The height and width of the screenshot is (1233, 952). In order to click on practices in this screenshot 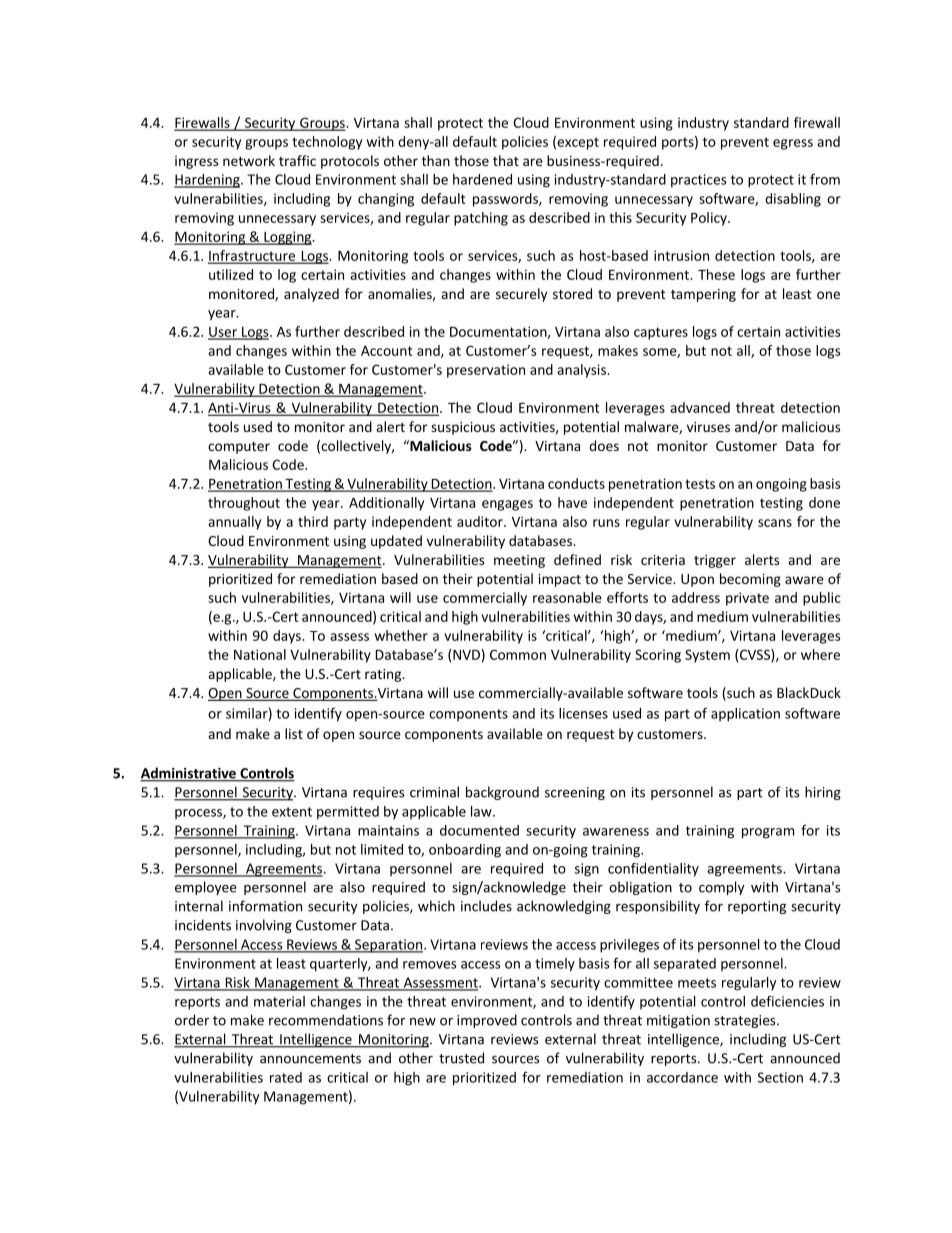, I will do `click(699, 181)`.
